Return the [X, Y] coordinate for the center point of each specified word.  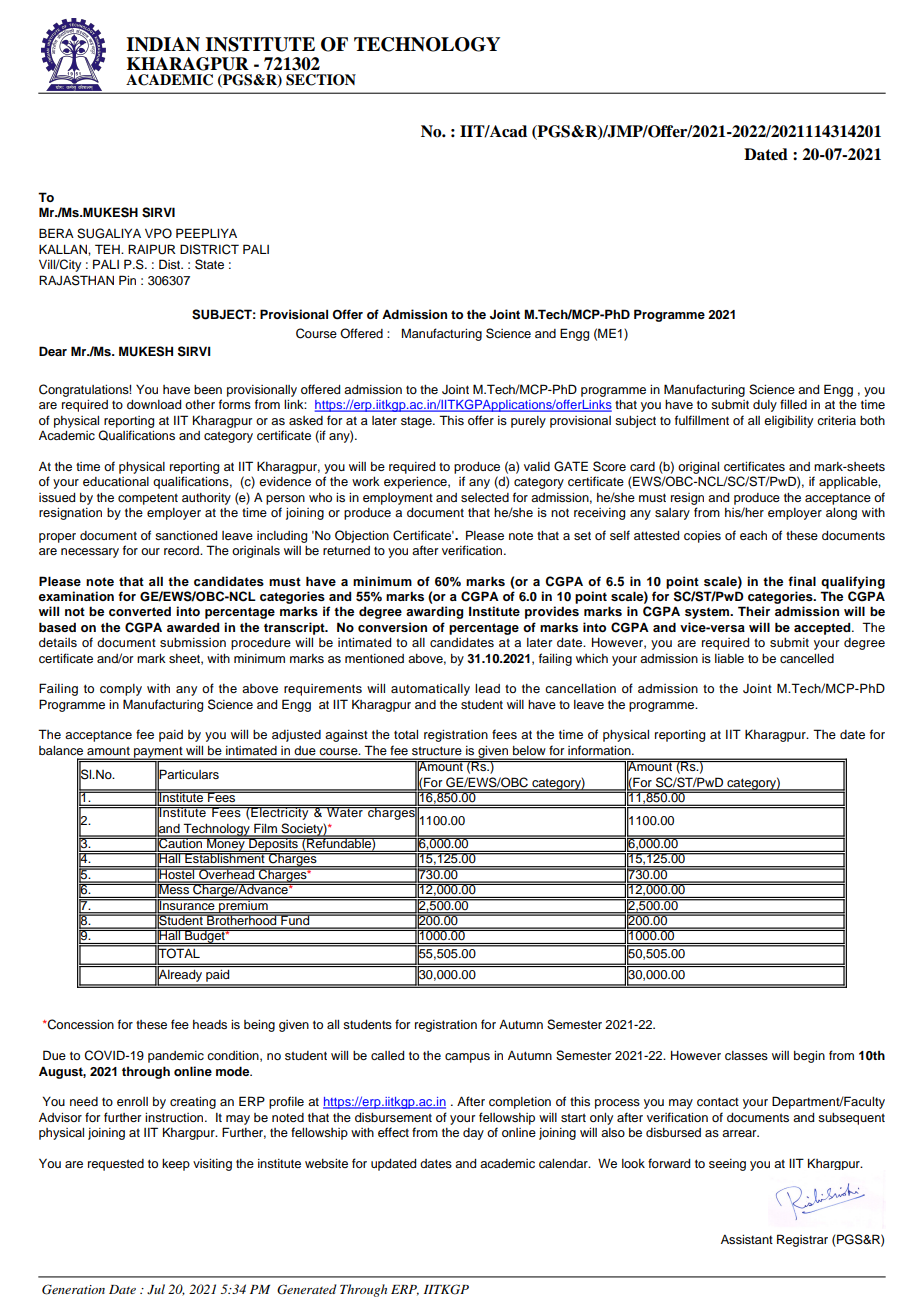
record [182, 550]
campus [467, 1058]
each [753, 535]
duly [765, 406]
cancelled [807, 658]
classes [746, 1055]
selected [485, 497]
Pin [127, 280]
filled [793, 404]
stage [417, 422]
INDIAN [163, 44]
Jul [156, 1289]
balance [61, 750]
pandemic [176, 1057]
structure [437, 750]
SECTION [321, 80]
